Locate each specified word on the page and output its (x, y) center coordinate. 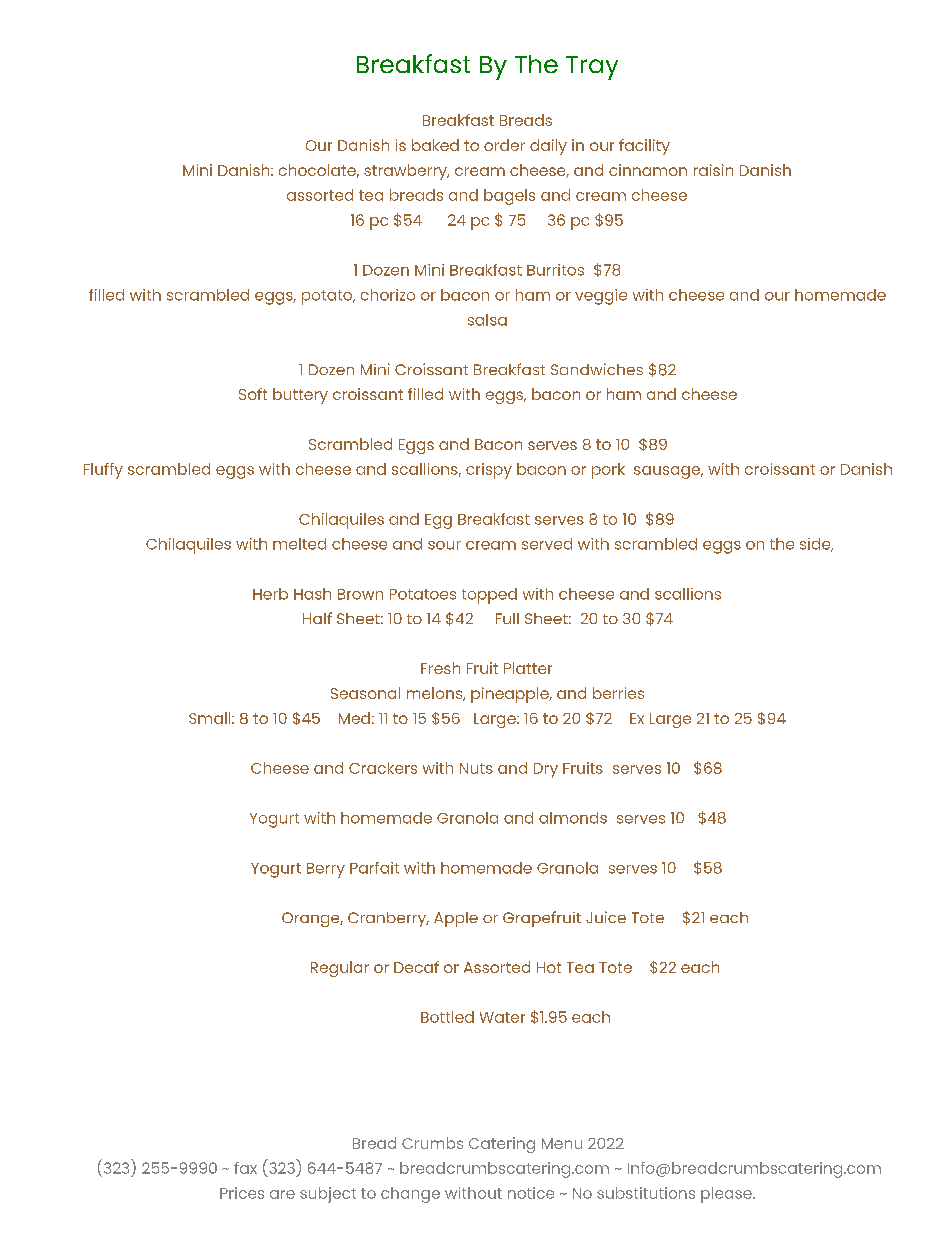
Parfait (374, 868)
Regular (340, 969)
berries (618, 693)
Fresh (440, 668)
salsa (487, 320)
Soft (253, 394)
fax (245, 1168)
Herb (270, 594)
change (410, 1195)
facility (644, 147)
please (727, 1195)
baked (435, 145)
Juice (606, 917)
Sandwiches (597, 369)
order (504, 145)
